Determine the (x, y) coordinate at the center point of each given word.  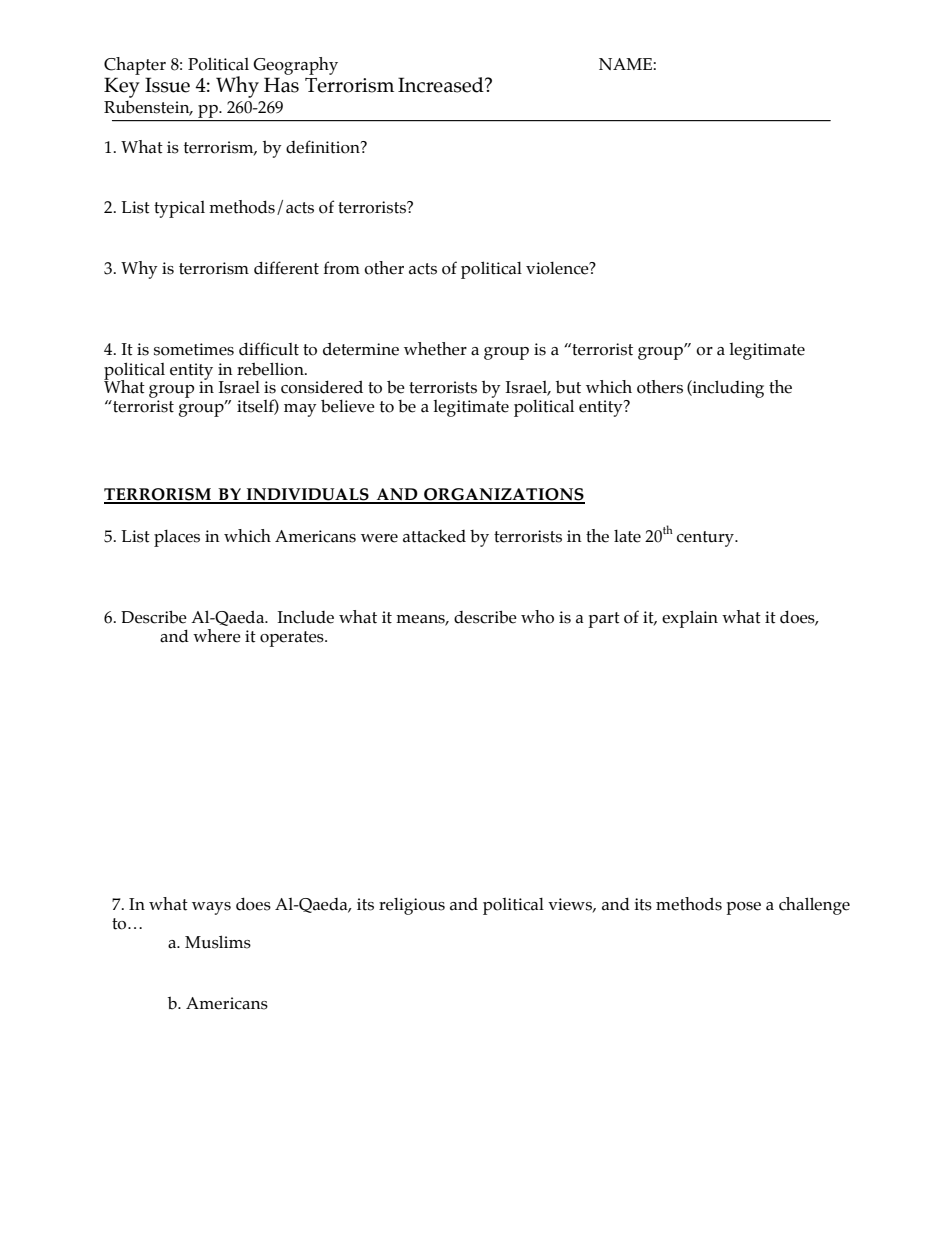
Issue (167, 85)
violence (558, 268)
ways (211, 908)
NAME (625, 64)
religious (412, 906)
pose (744, 908)
